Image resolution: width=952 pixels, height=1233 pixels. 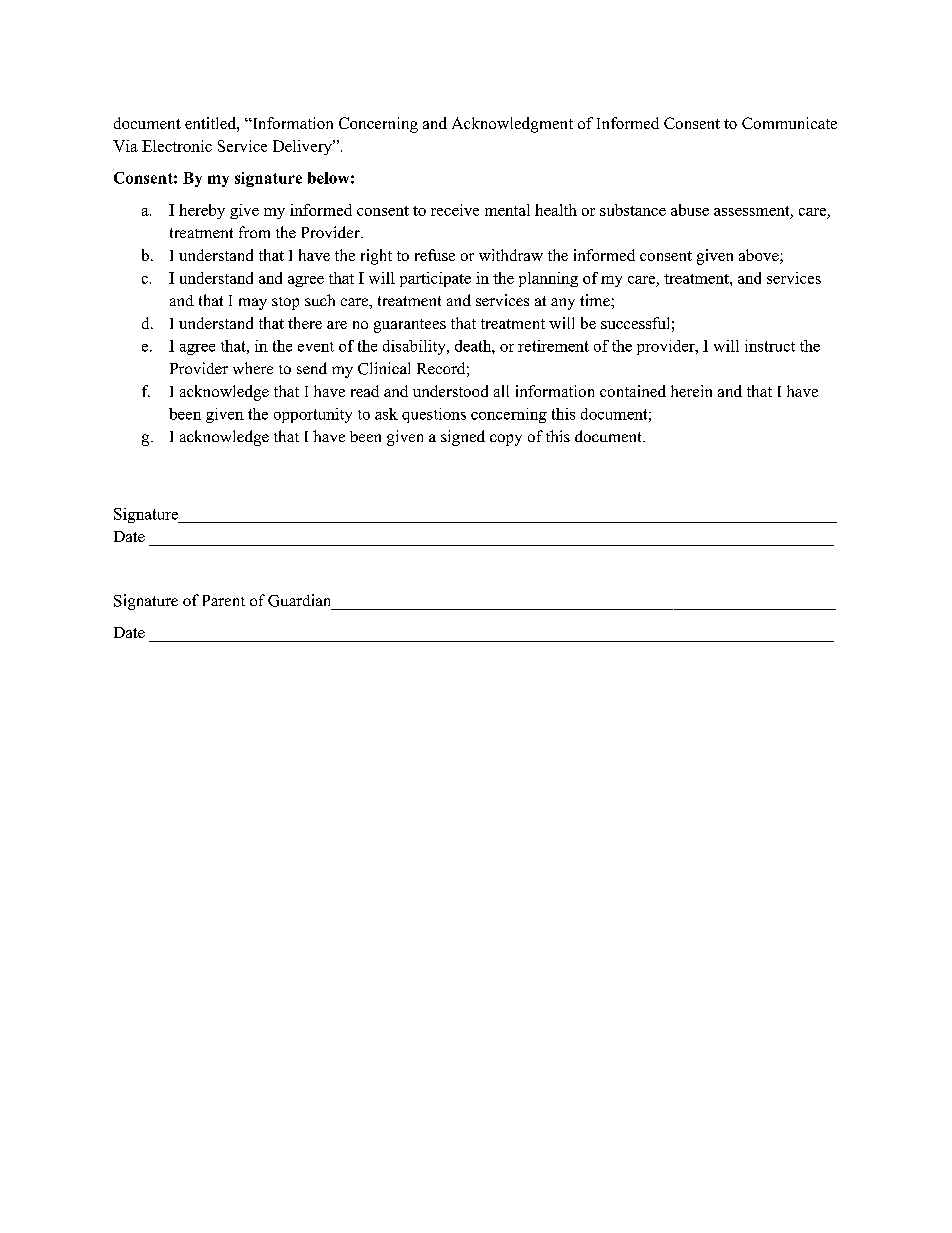 What do you see at coordinates (177, 146) in the image?
I see `Electronic` at bounding box center [177, 146].
